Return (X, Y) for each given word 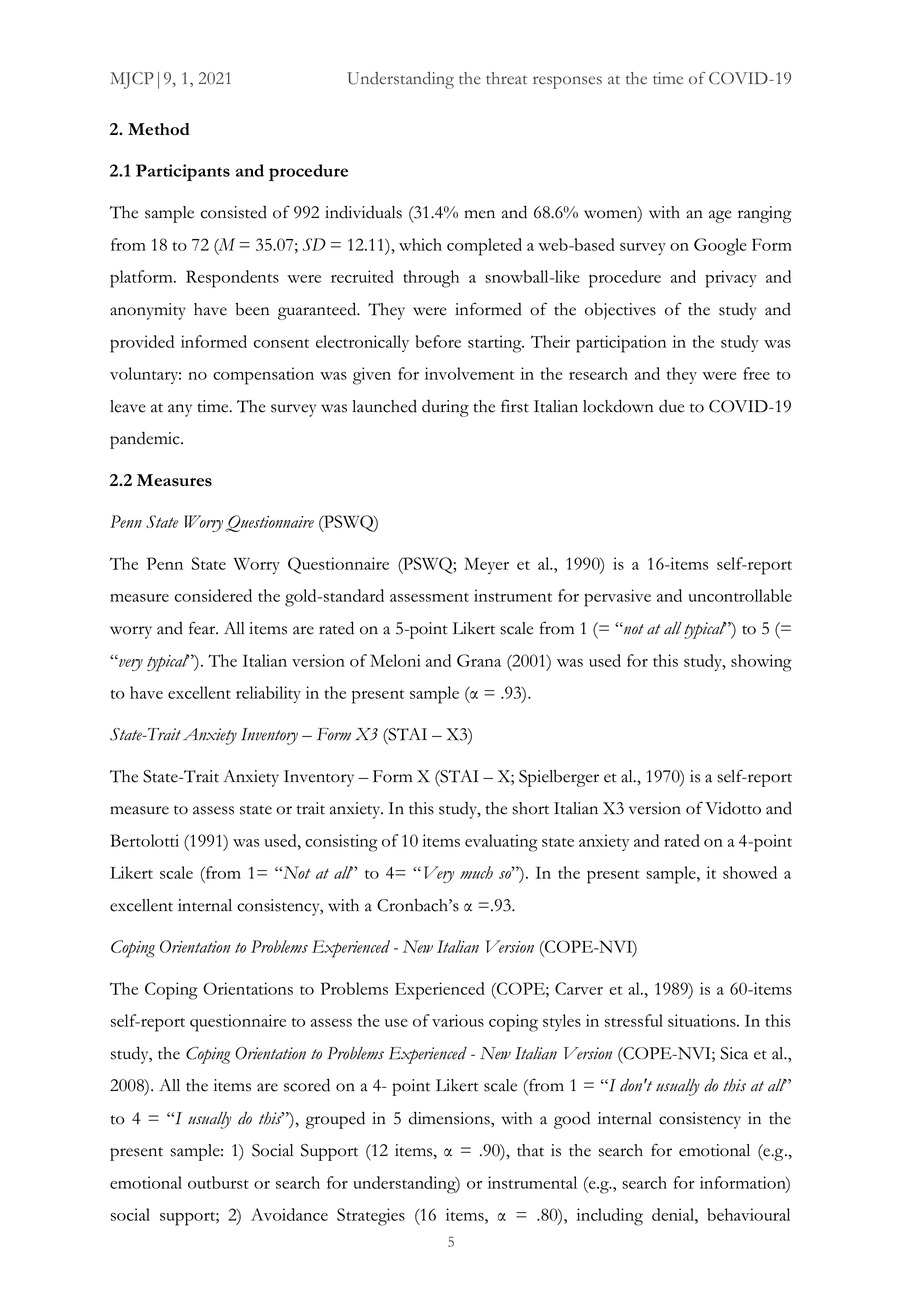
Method (159, 129)
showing (761, 663)
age (720, 216)
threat (506, 78)
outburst (218, 1182)
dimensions (450, 1119)
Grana (479, 660)
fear (203, 628)
